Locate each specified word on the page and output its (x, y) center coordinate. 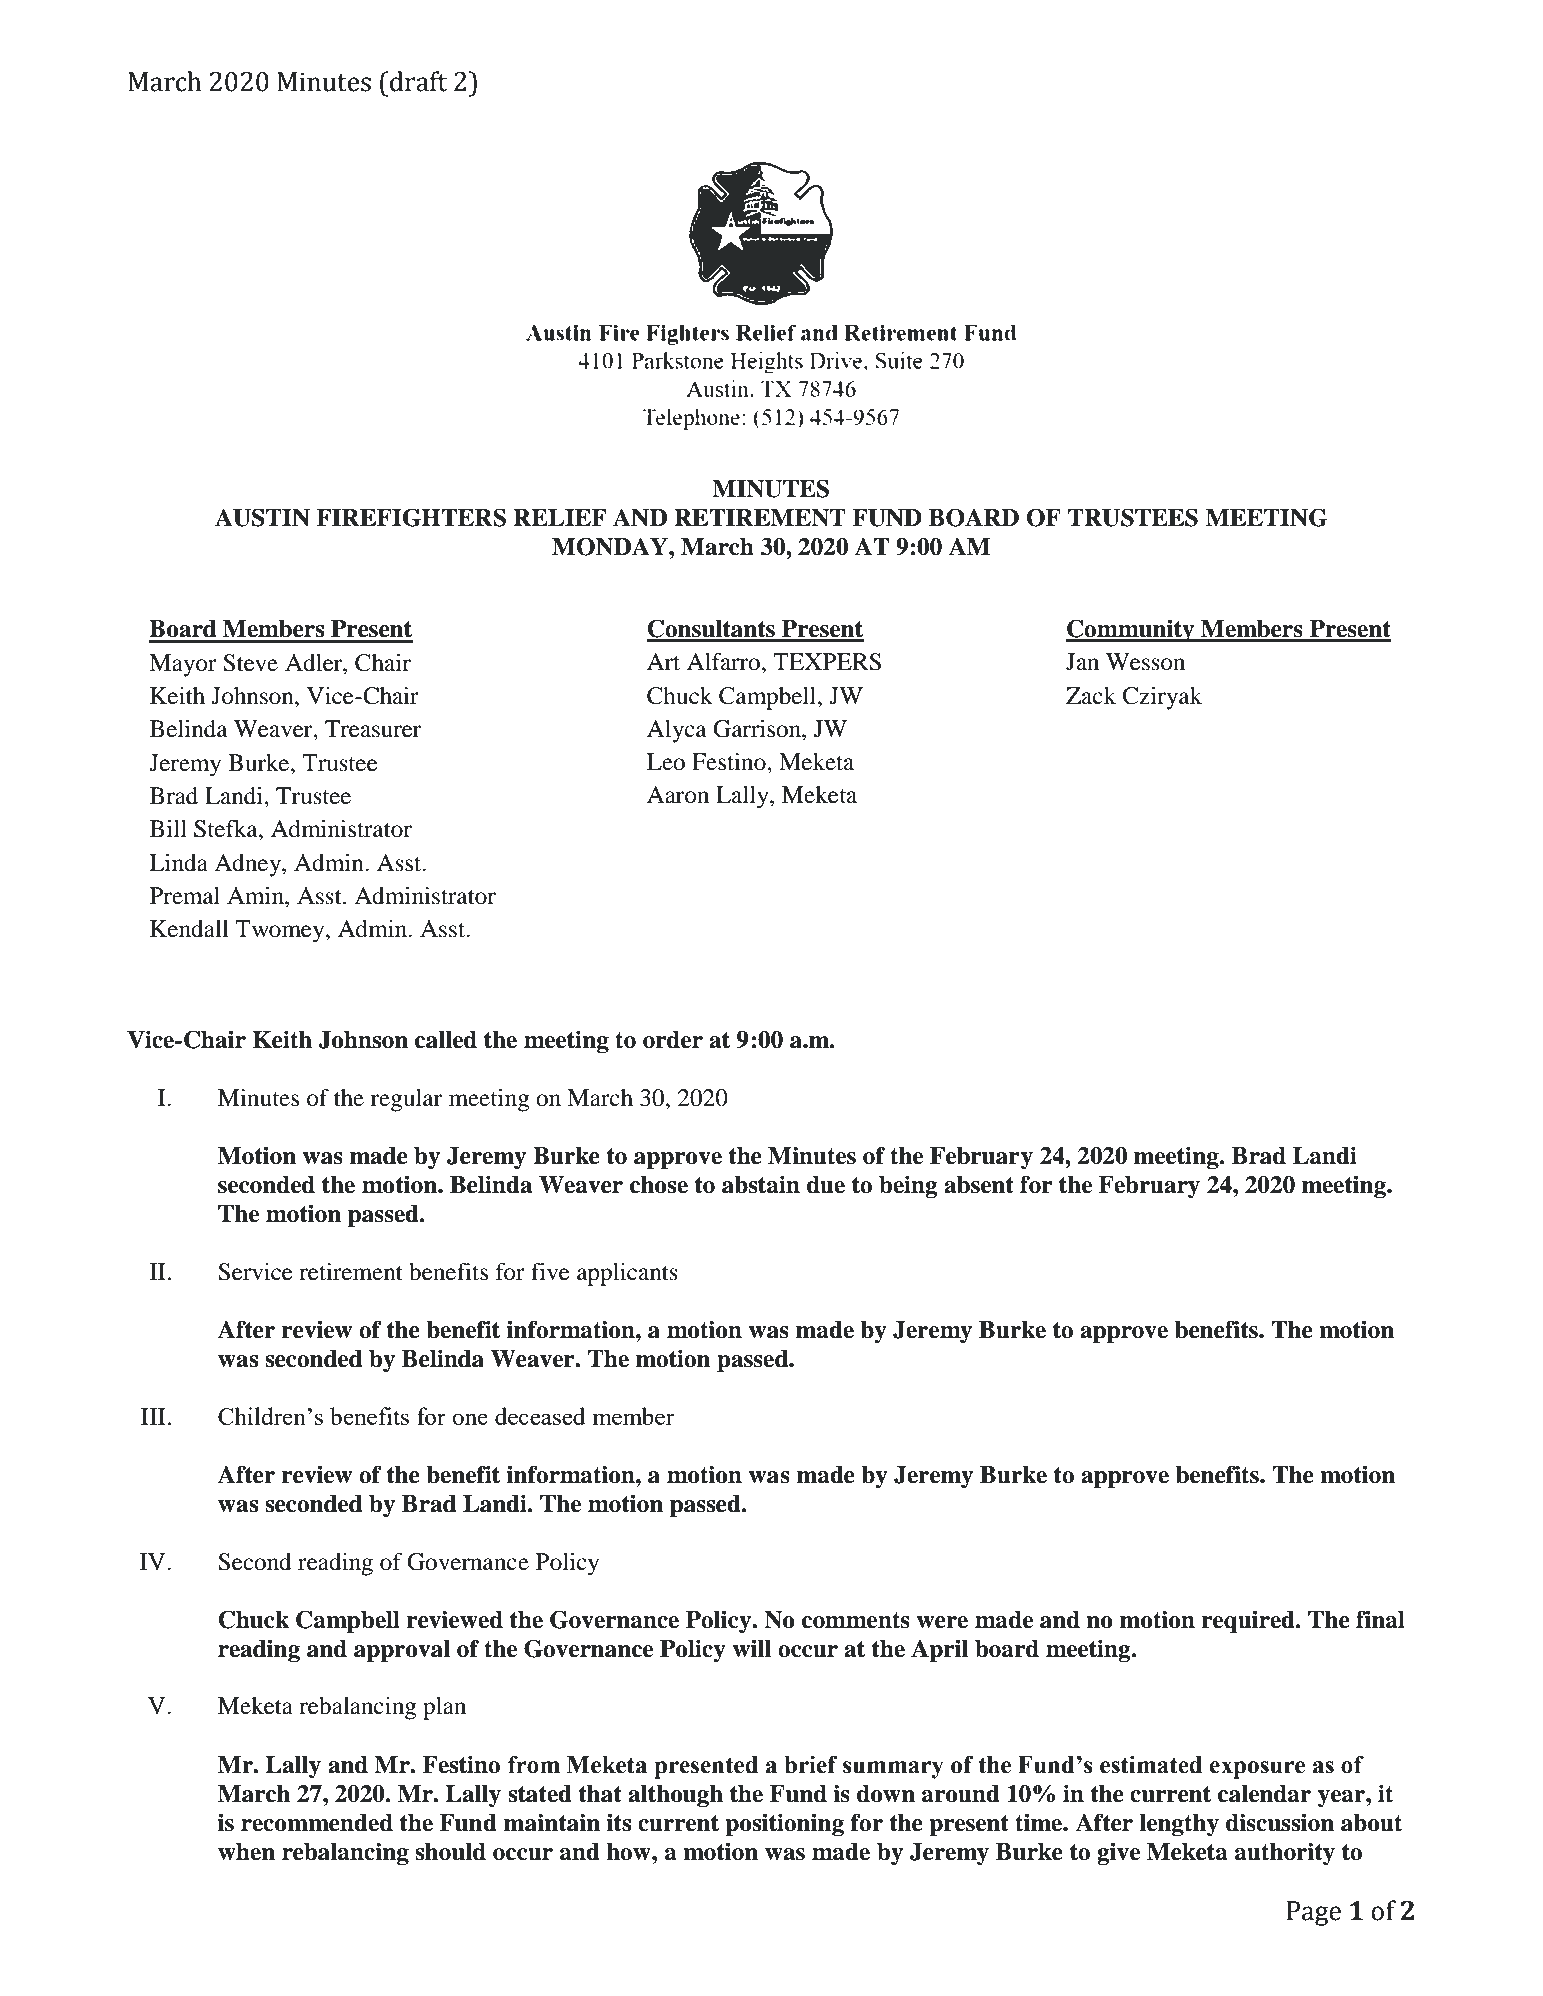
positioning (784, 1824)
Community (1131, 630)
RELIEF (559, 517)
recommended (317, 1823)
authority (1285, 1853)
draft (418, 81)
